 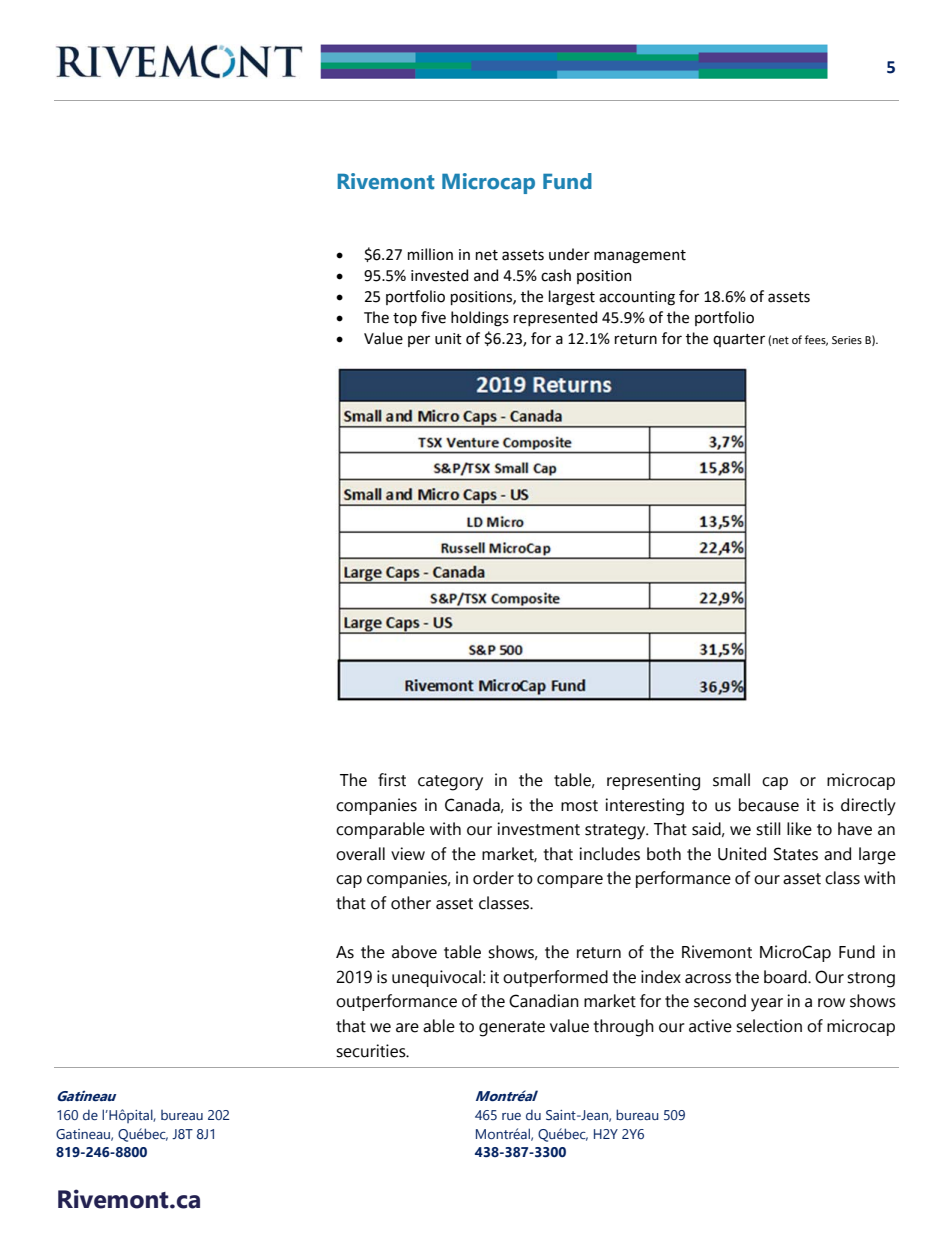 What do you see at coordinates (616, 832) in the document?
I see `strategy` at bounding box center [616, 832].
